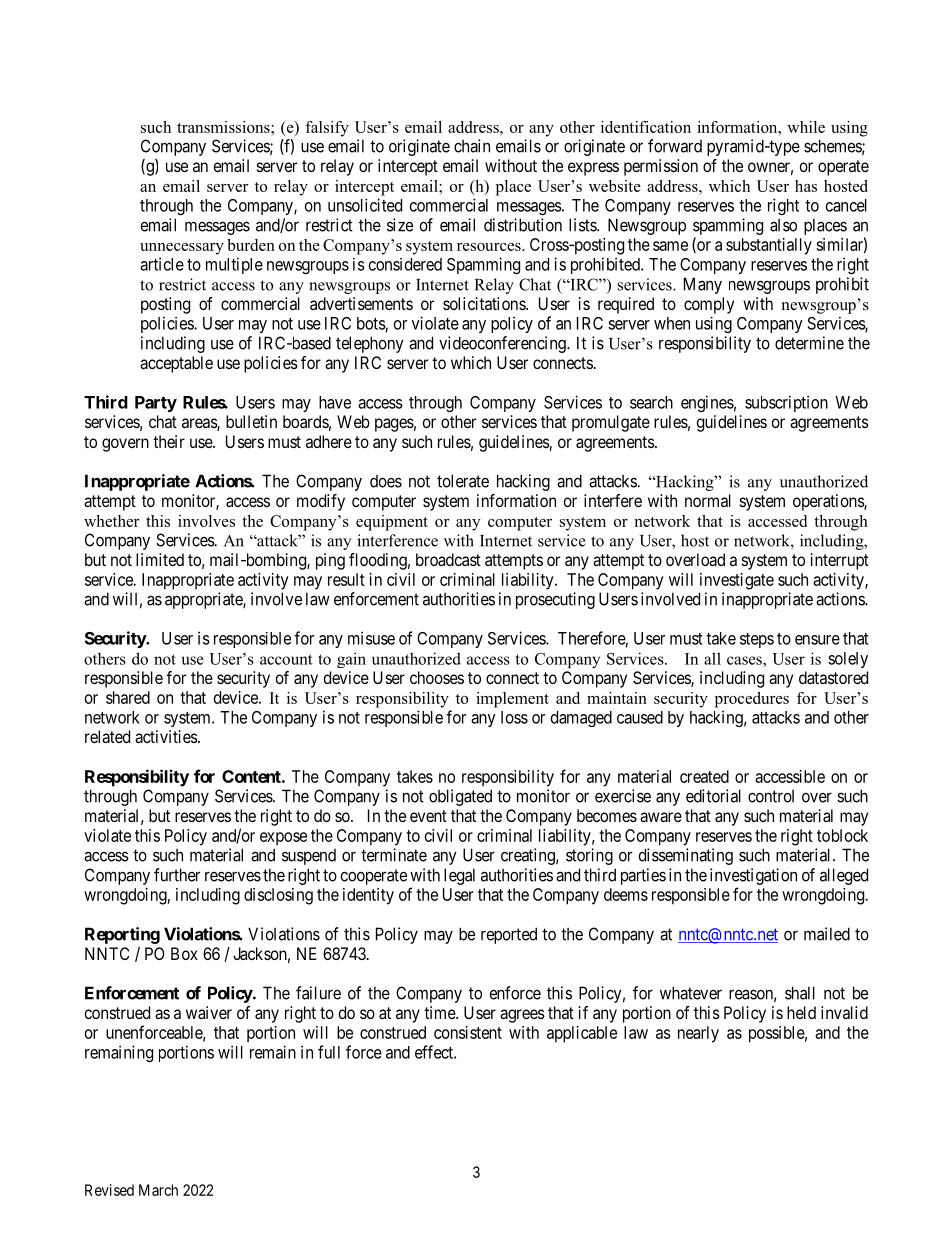 The width and height of the image is (952, 1233). I want to click on unnecessary, so click(182, 249).
